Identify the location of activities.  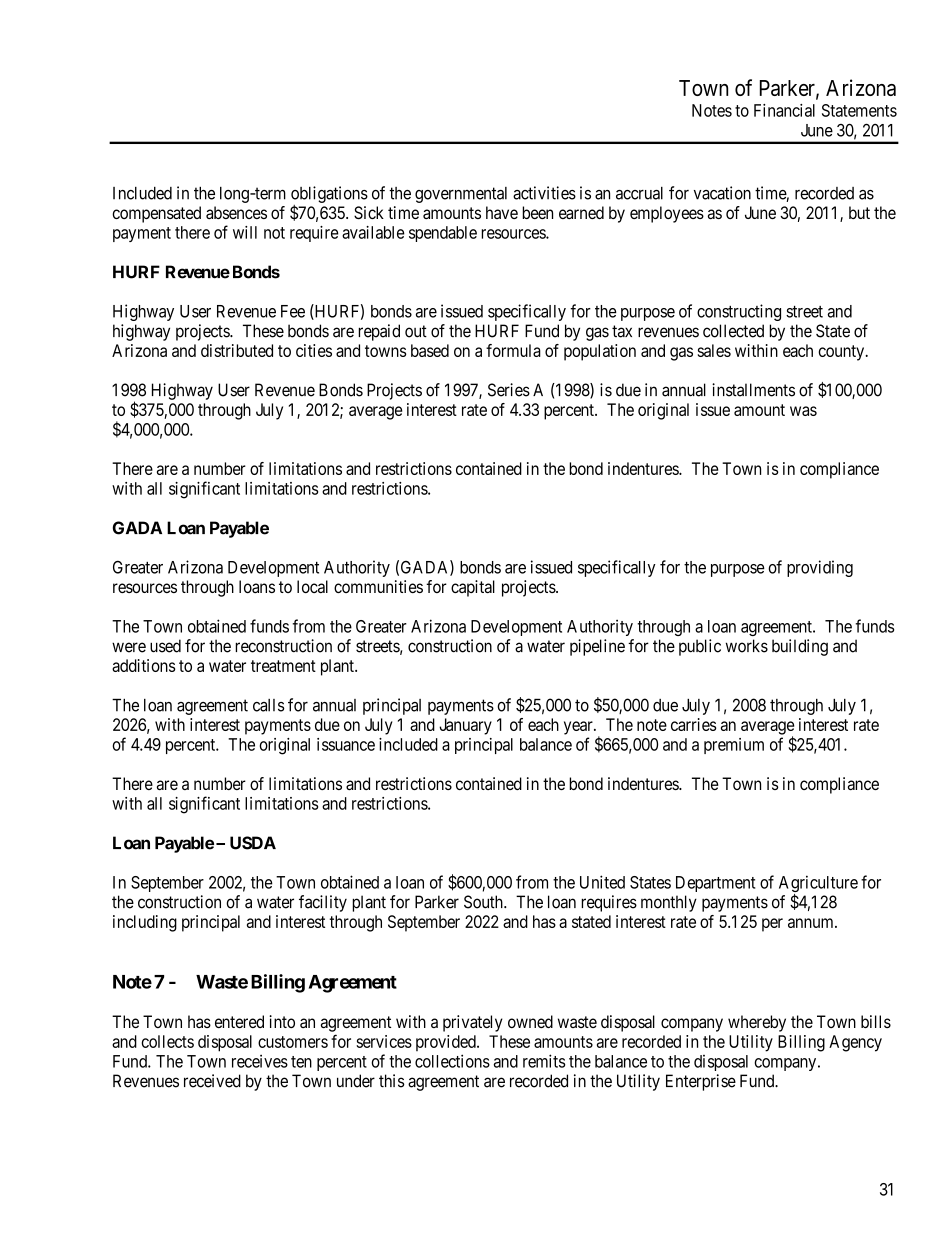
(544, 193).
